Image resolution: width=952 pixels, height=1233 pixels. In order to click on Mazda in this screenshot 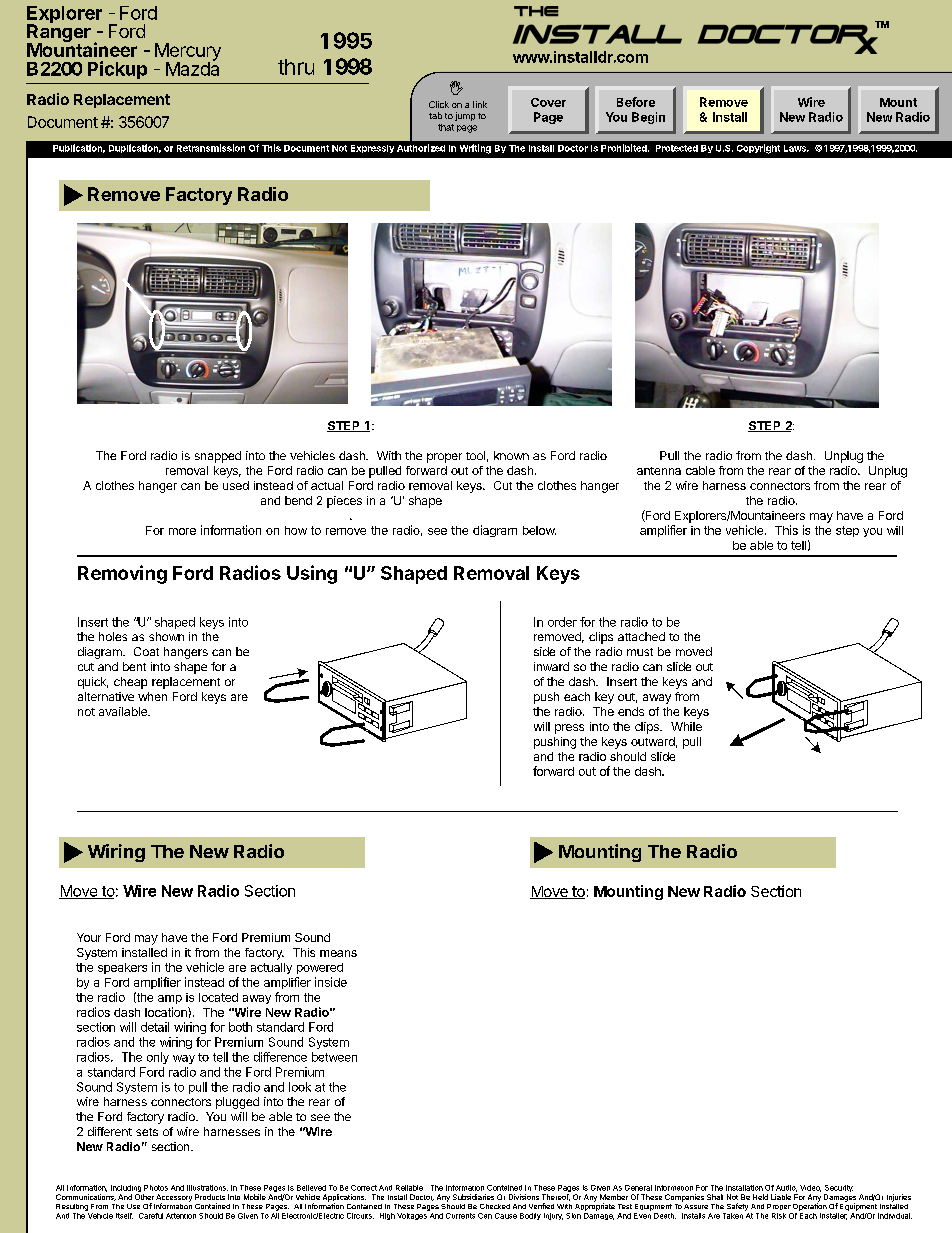, I will do `click(192, 68)`.
